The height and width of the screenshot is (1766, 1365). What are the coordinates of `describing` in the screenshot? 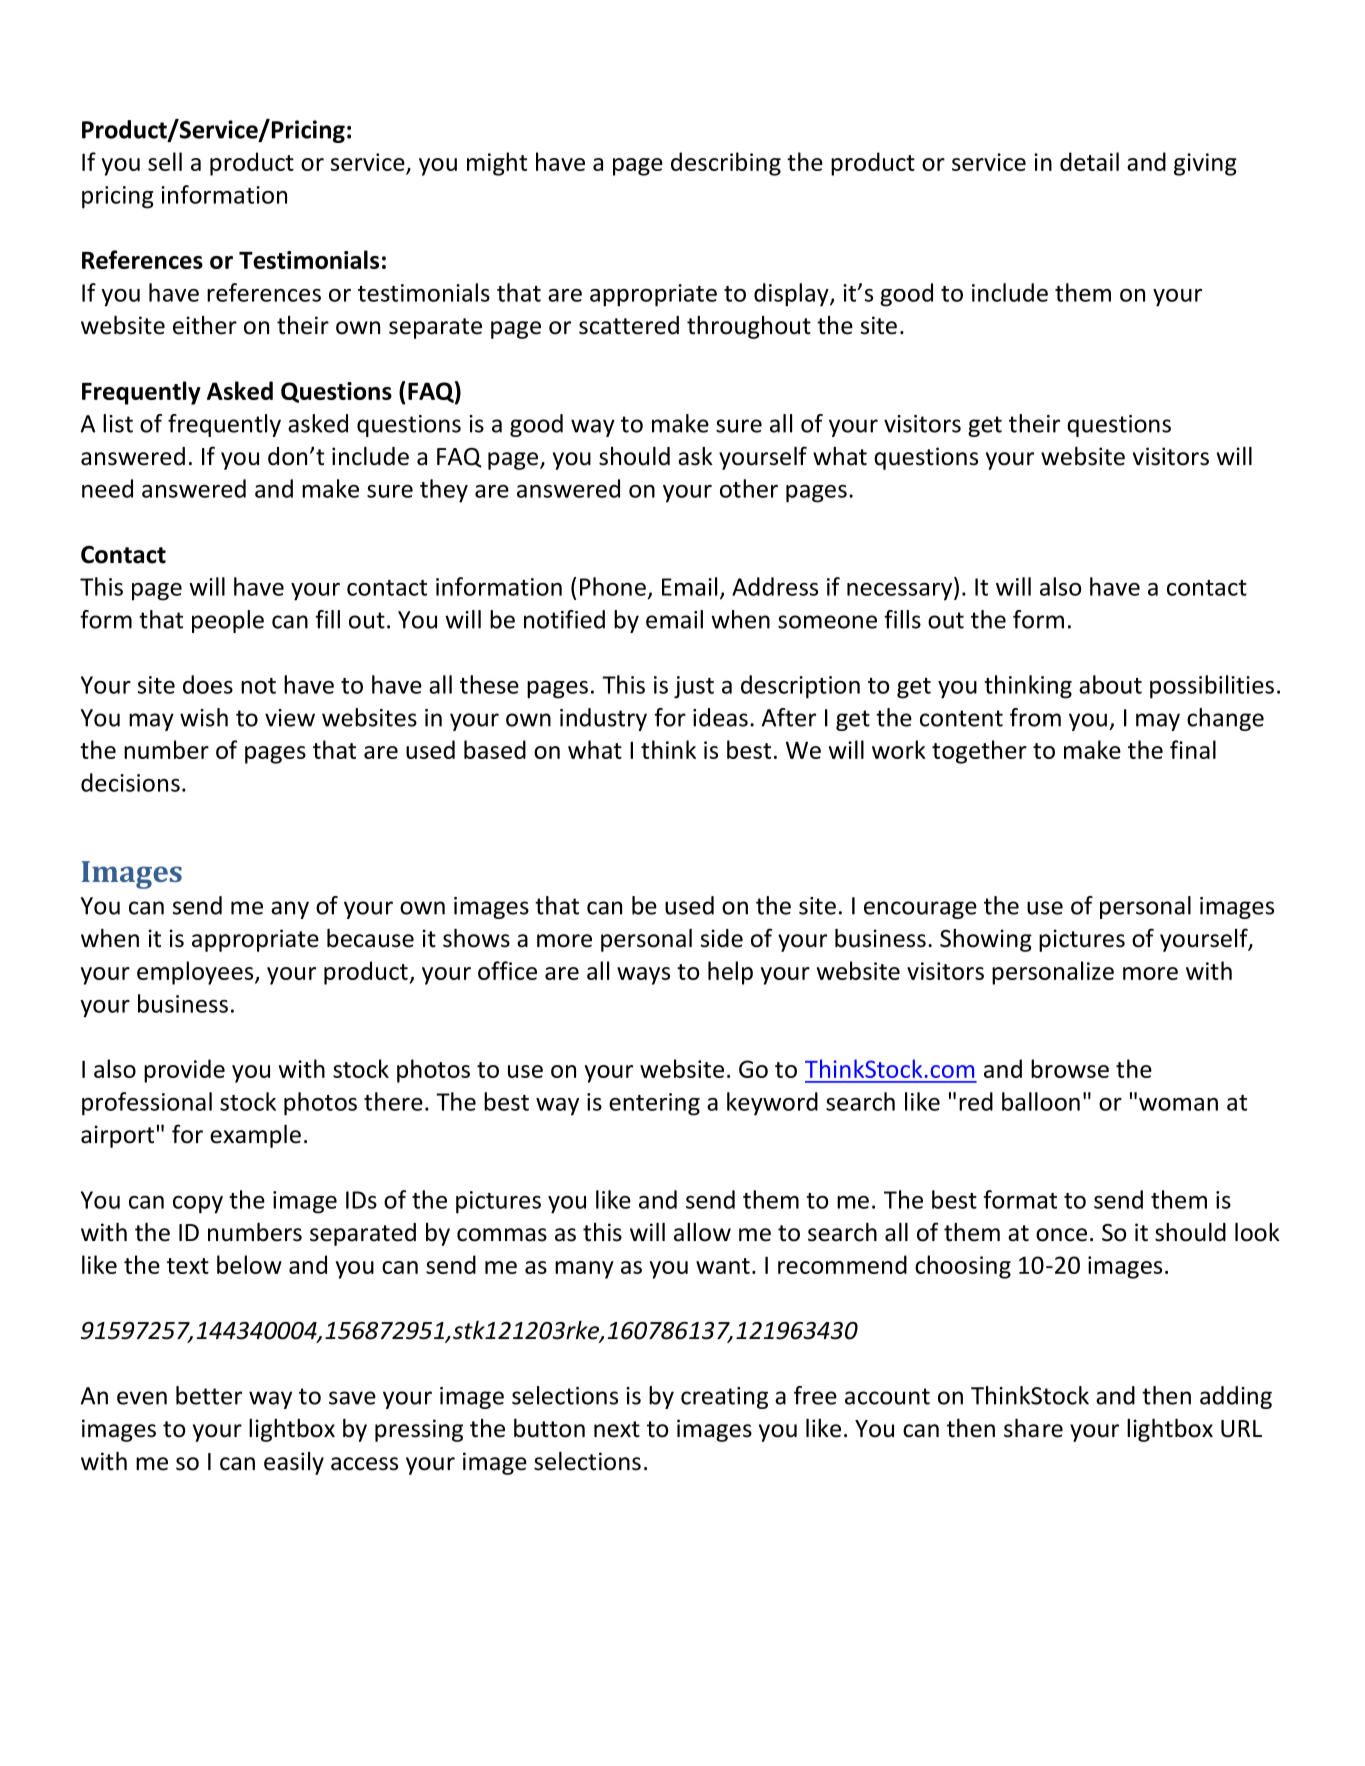 It's located at (726, 164).
